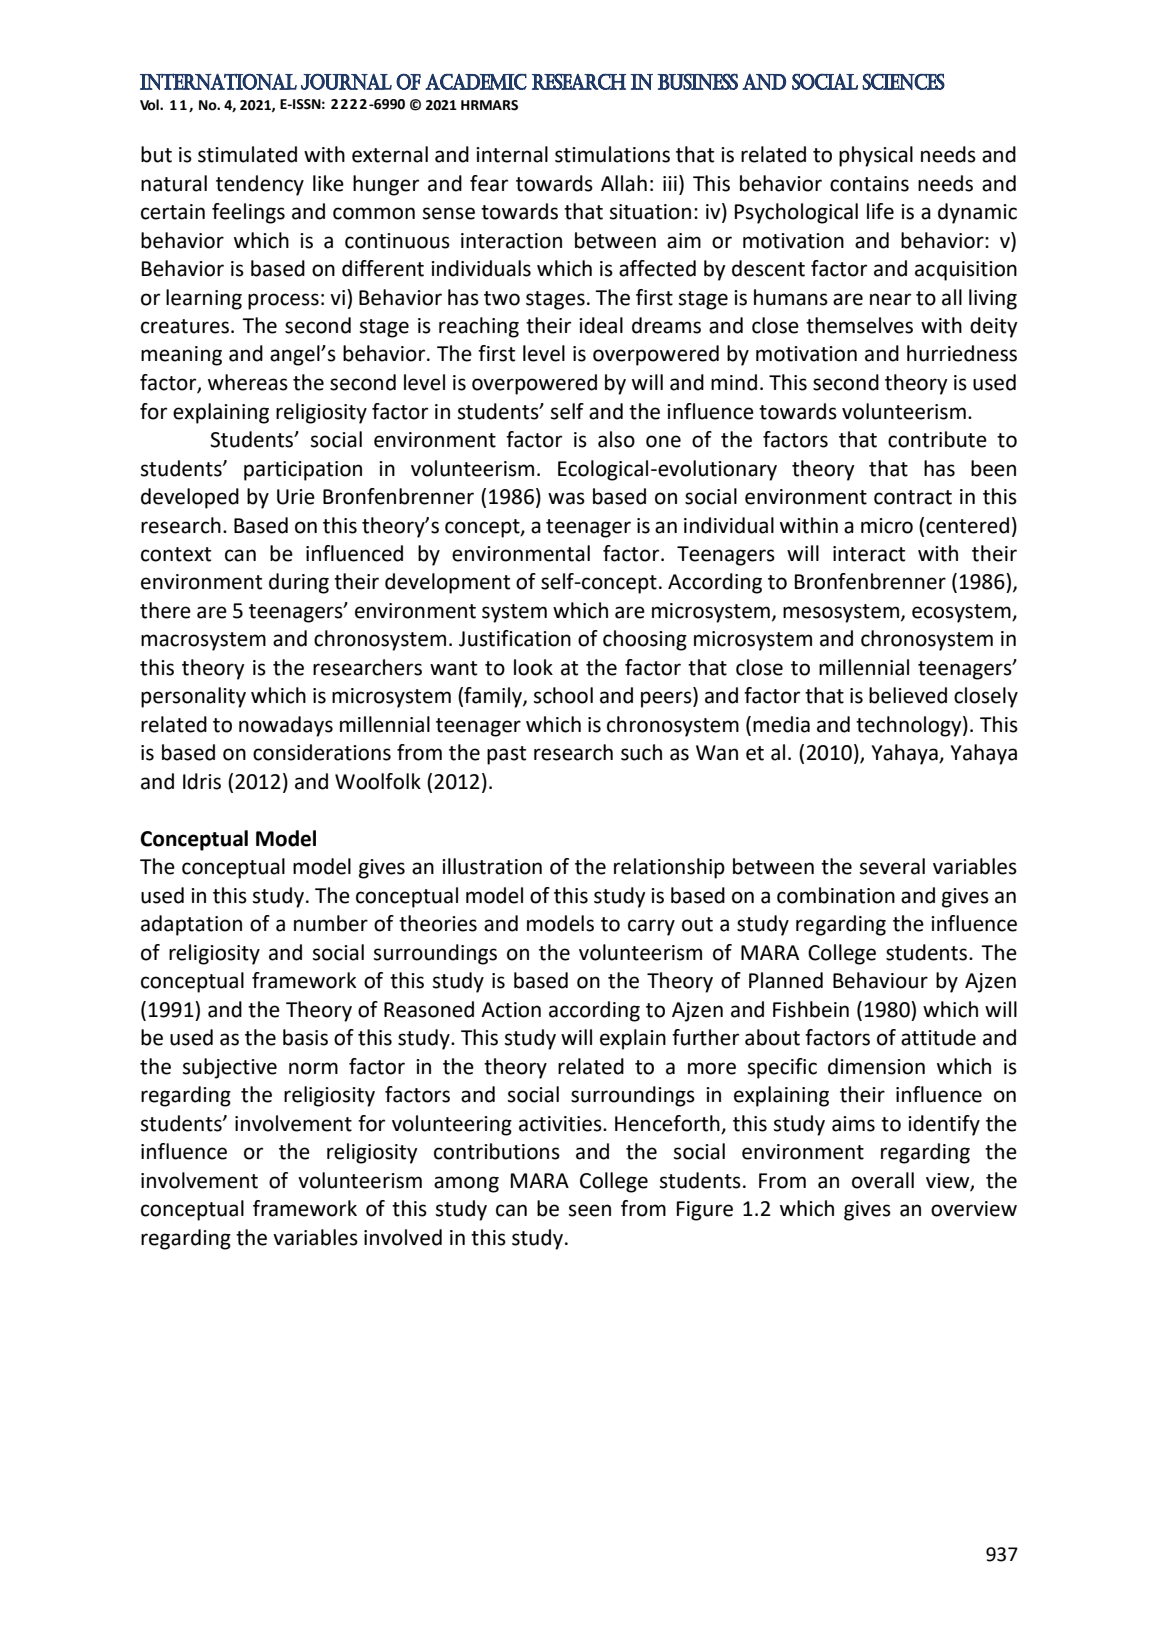 Image resolution: width=1158 pixels, height=1637 pixels. I want to click on stimulations, so click(612, 154).
